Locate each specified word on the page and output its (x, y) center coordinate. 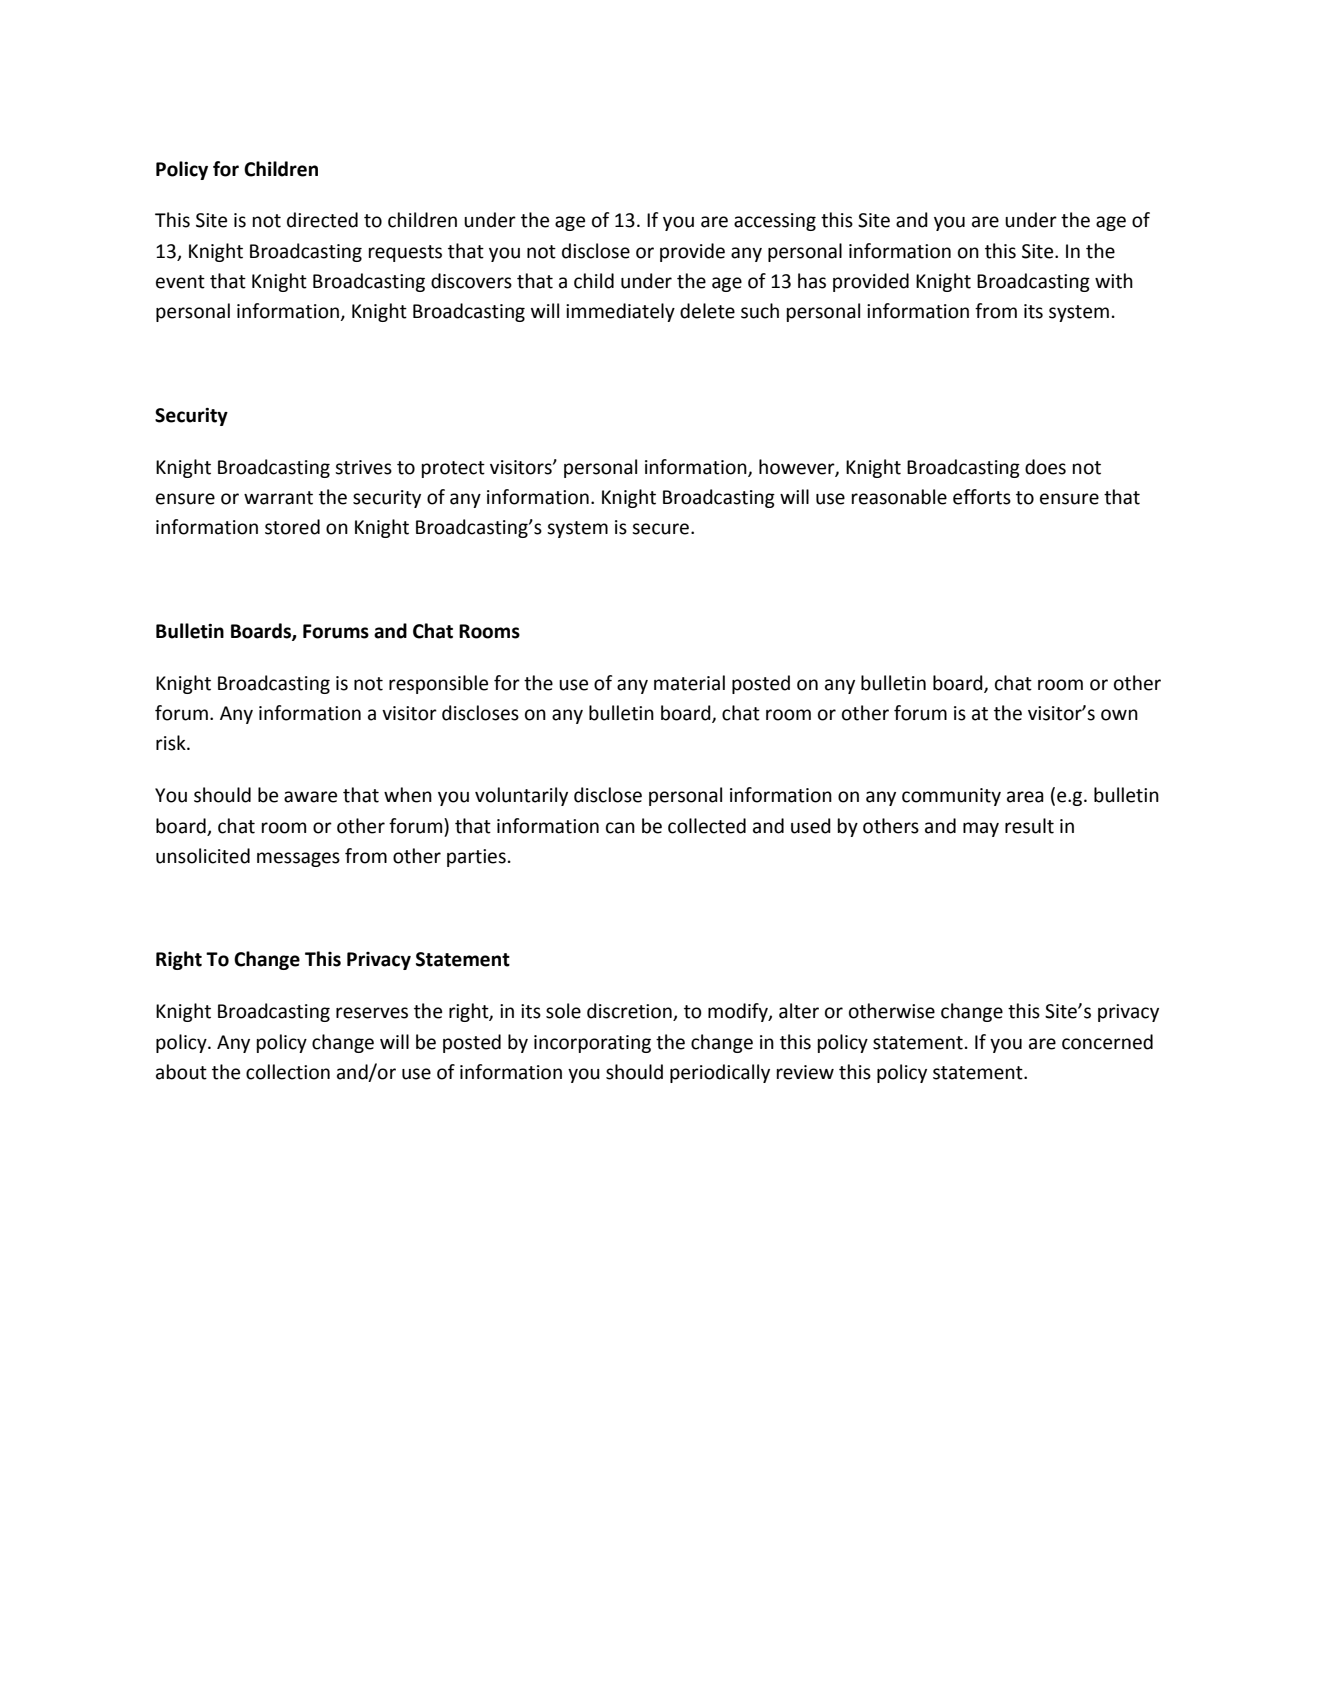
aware (310, 797)
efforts (982, 497)
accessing (775, 222)
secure (660, 529)
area (1025, 797)
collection (288, 1072)
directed (322, 220)
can (620, 828)
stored (292, 527)
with (1114, 281)
